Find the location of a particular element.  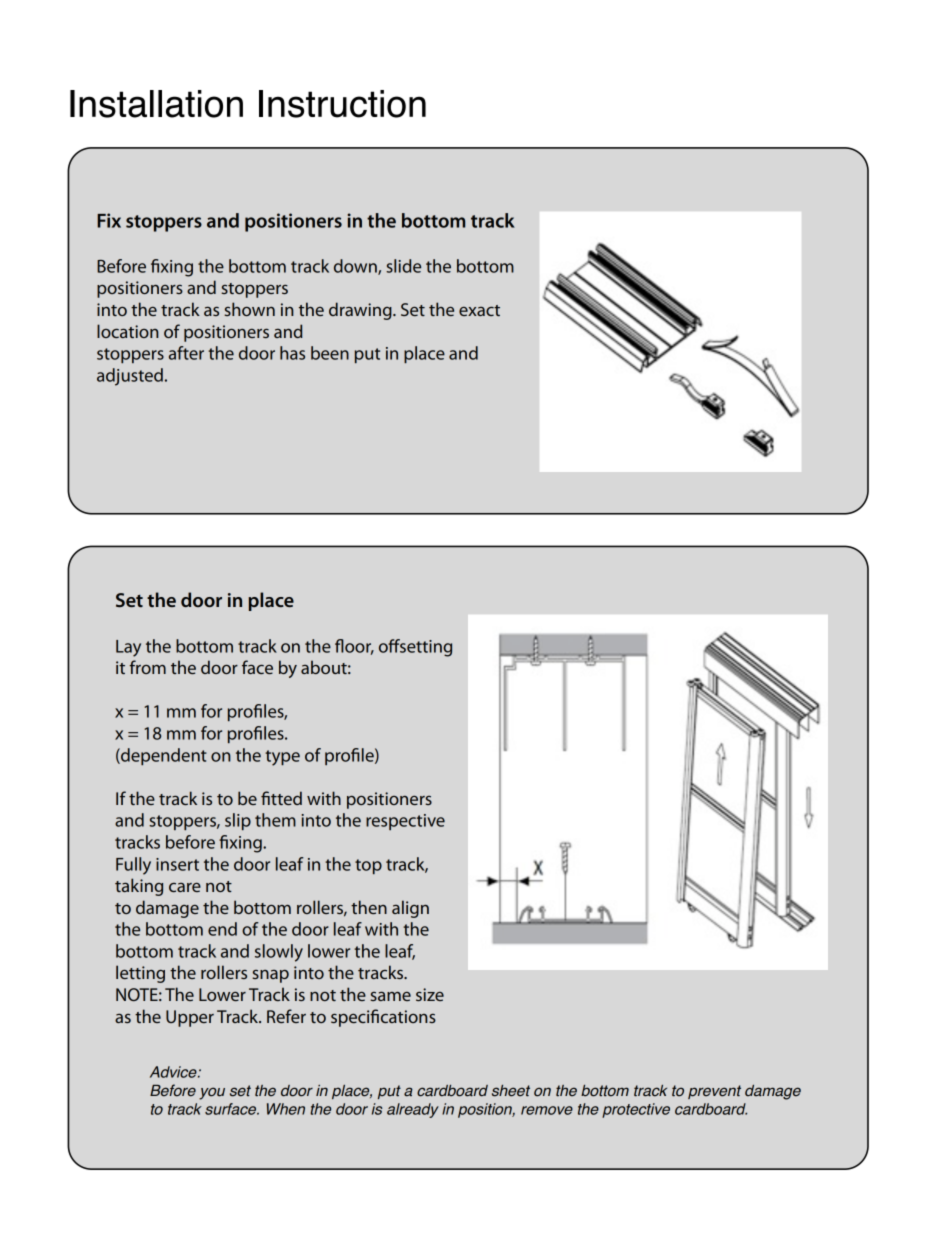

Installation is located at coordinates (156, 104).
